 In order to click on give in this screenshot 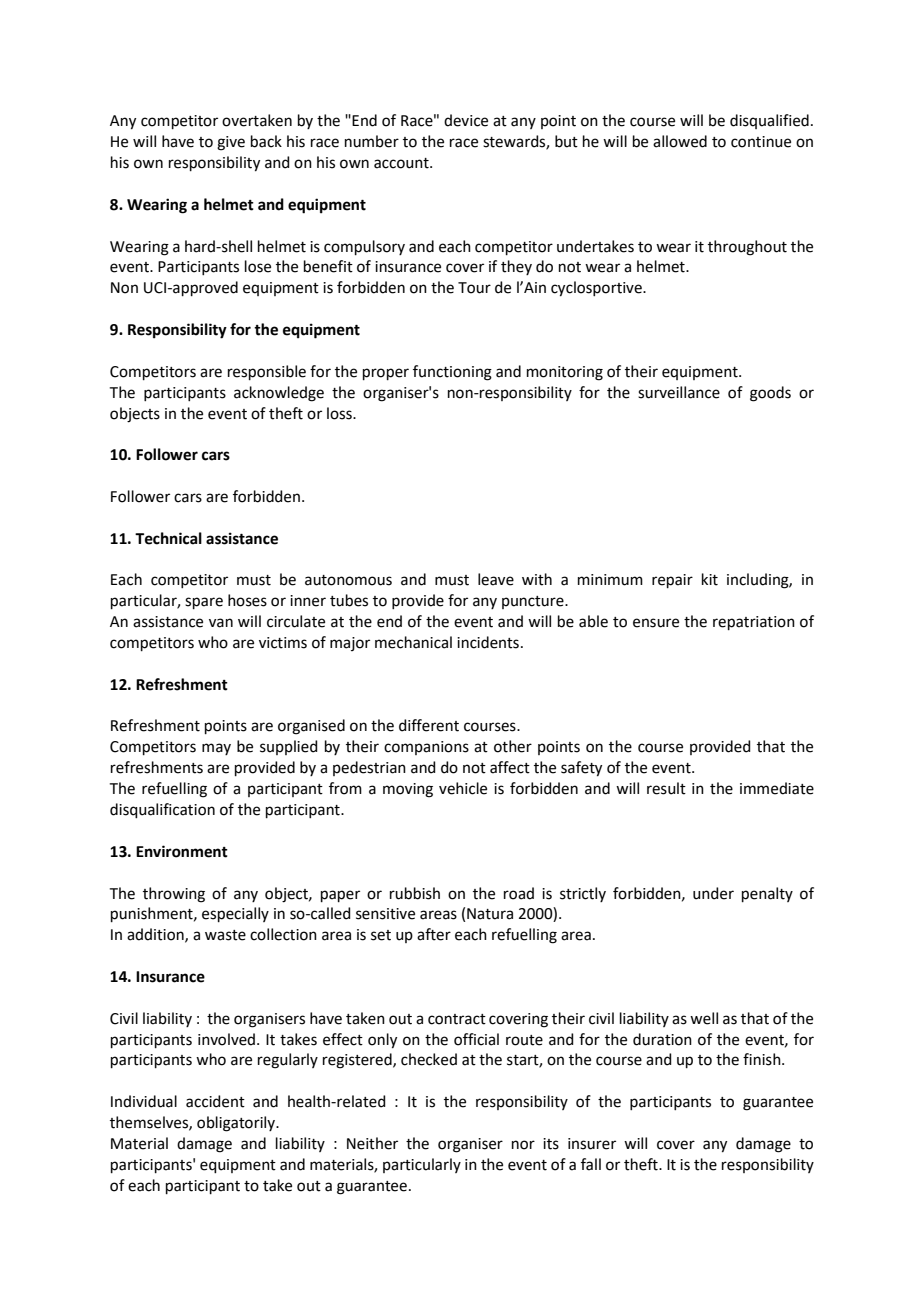, I will do `click(231, 143)`.
